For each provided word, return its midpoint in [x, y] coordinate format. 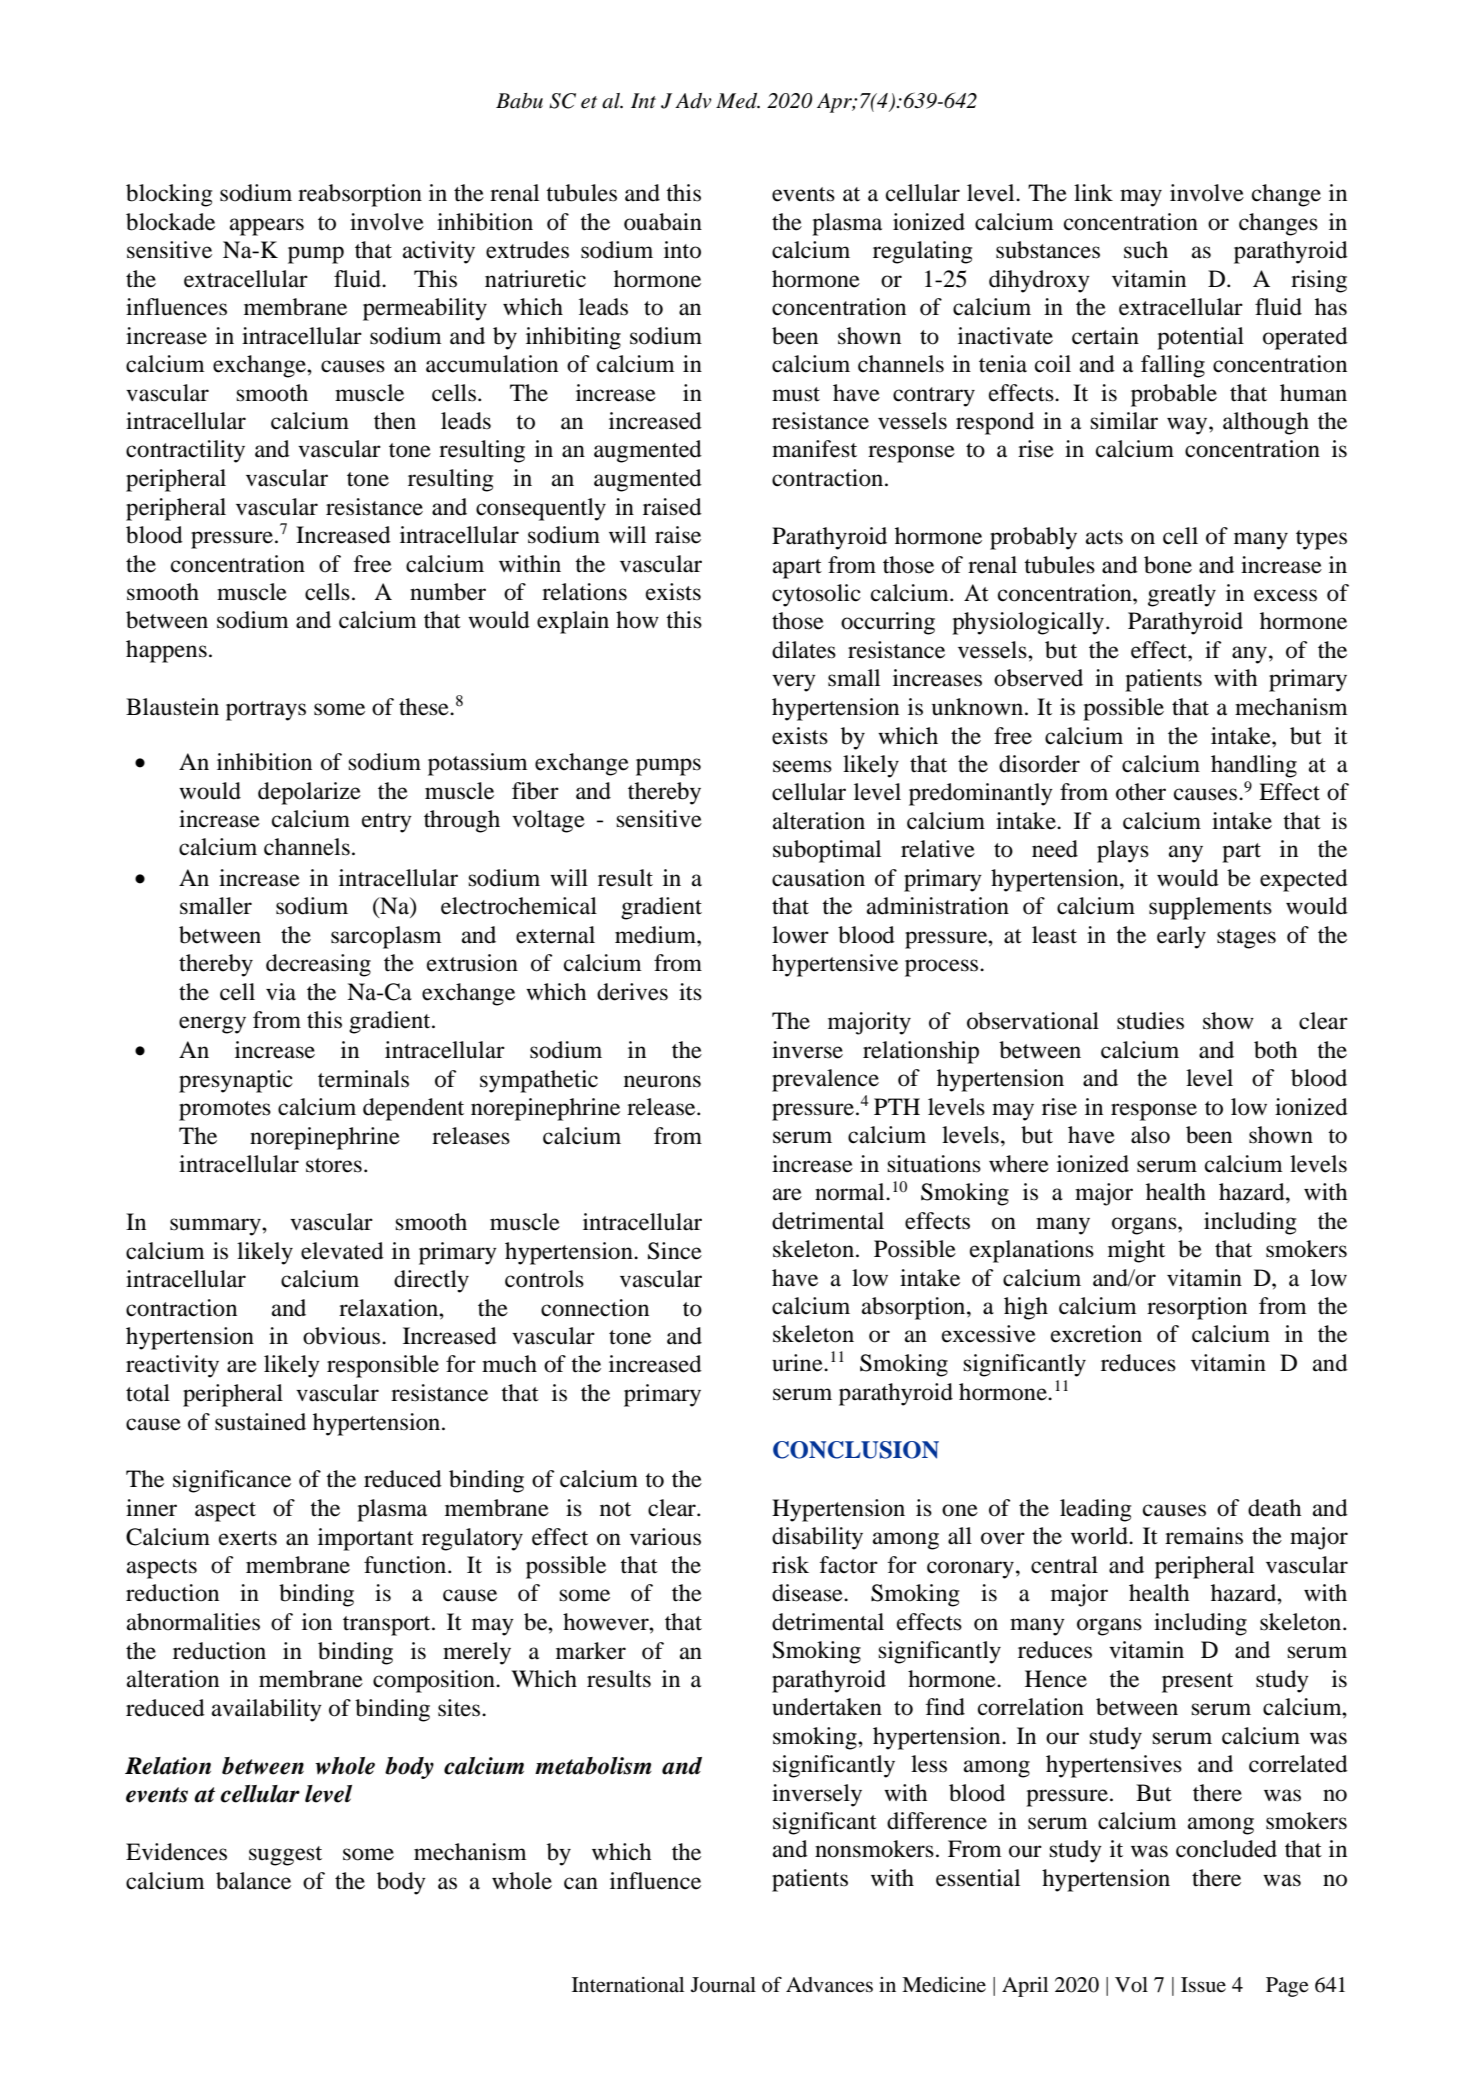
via [281, 992]
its [690, 992]
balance [253, 1881]
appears [267, 227]
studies [1150, 1021]
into [682, 250]
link [1093, 192]
